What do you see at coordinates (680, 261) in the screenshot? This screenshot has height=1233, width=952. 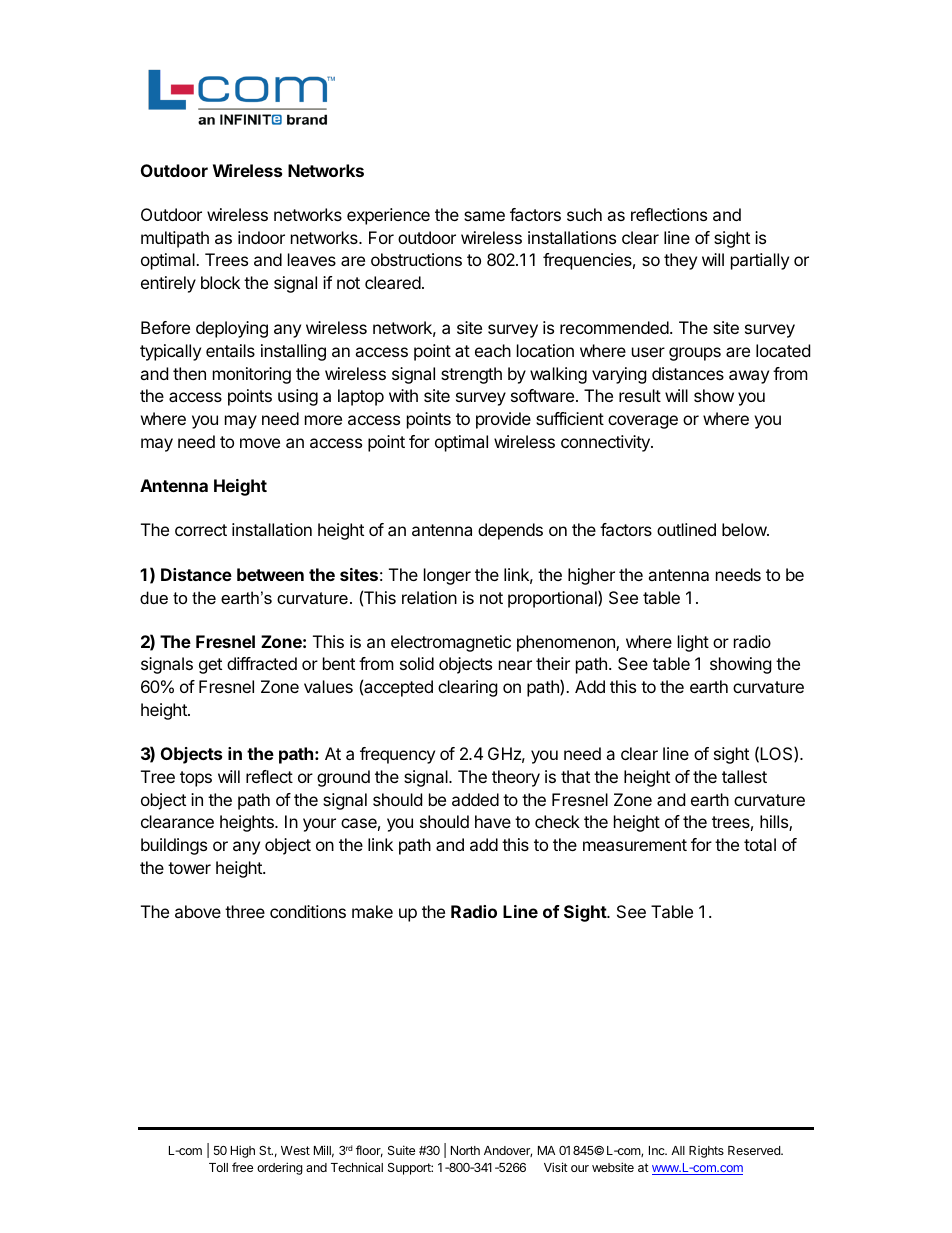 I see `they` at bounding box center [680, 261].
